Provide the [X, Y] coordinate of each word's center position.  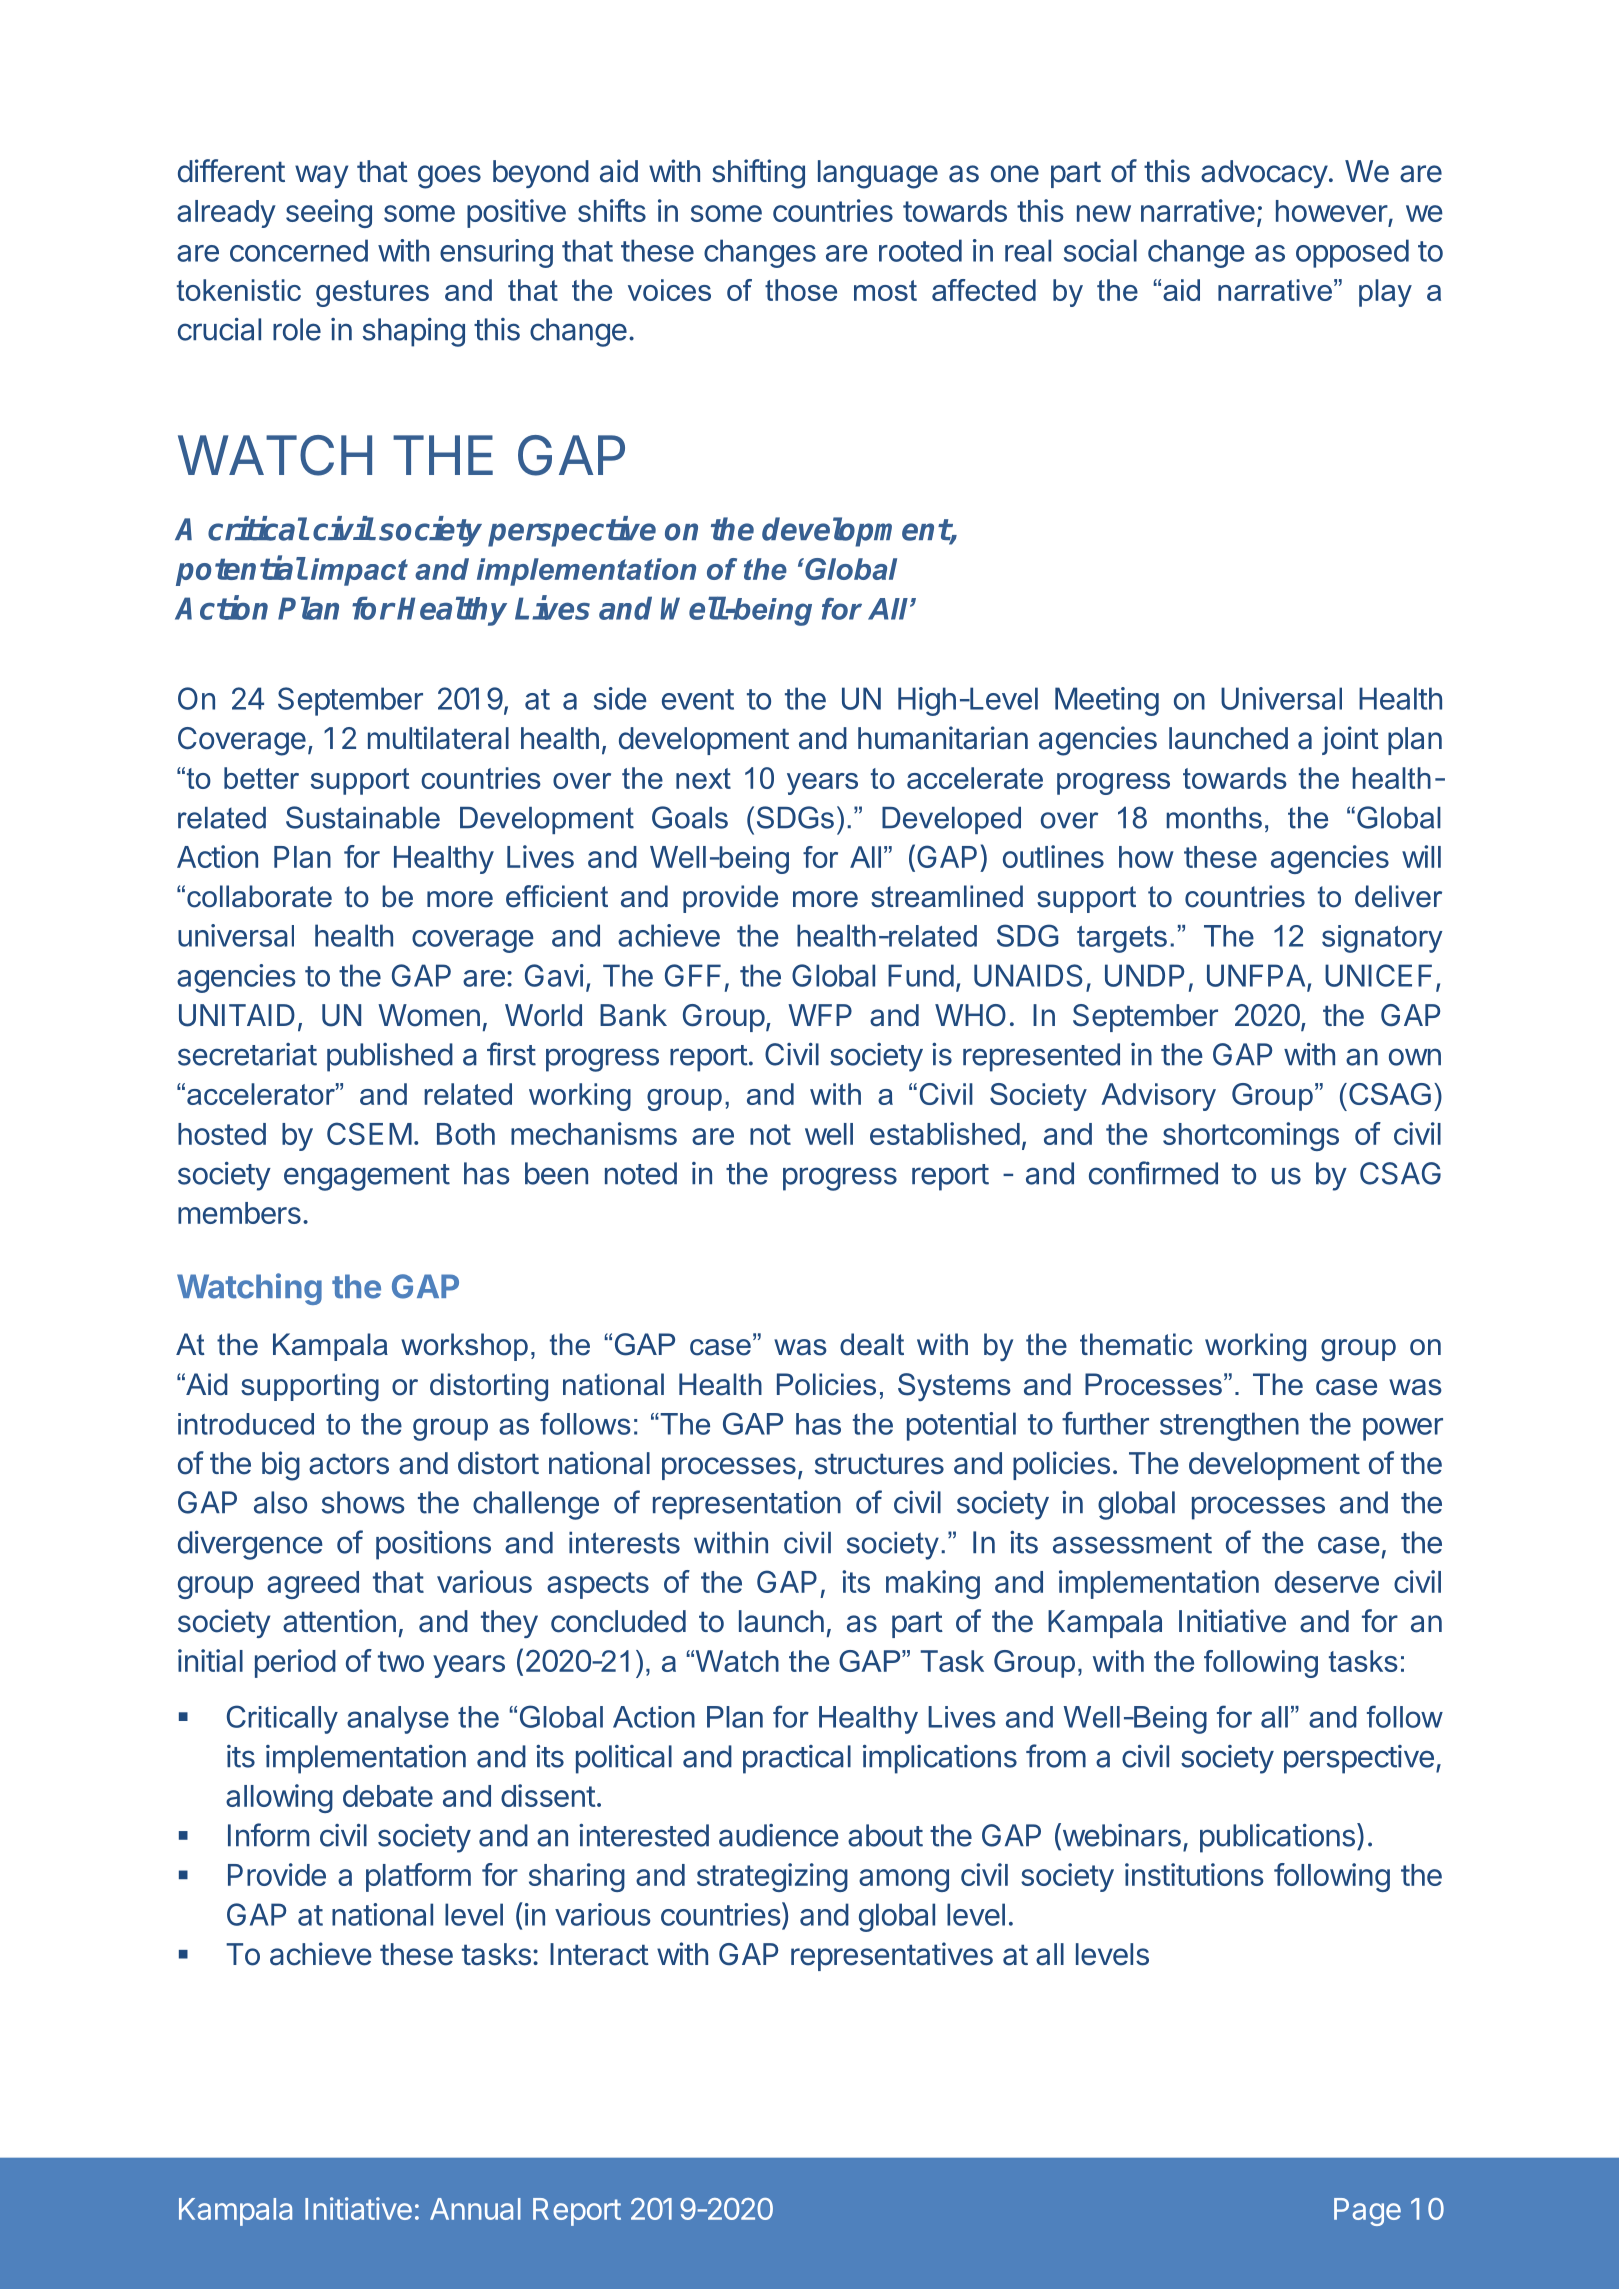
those [801, 290]
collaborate [259, 896]
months [1214, 818]
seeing [329, 213]
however [1332, 211]
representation [747, 1505]
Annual [475, 2209]
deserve [1327, 1582]
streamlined [947, 896]
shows [363, 1502]
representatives [892, 1956]
